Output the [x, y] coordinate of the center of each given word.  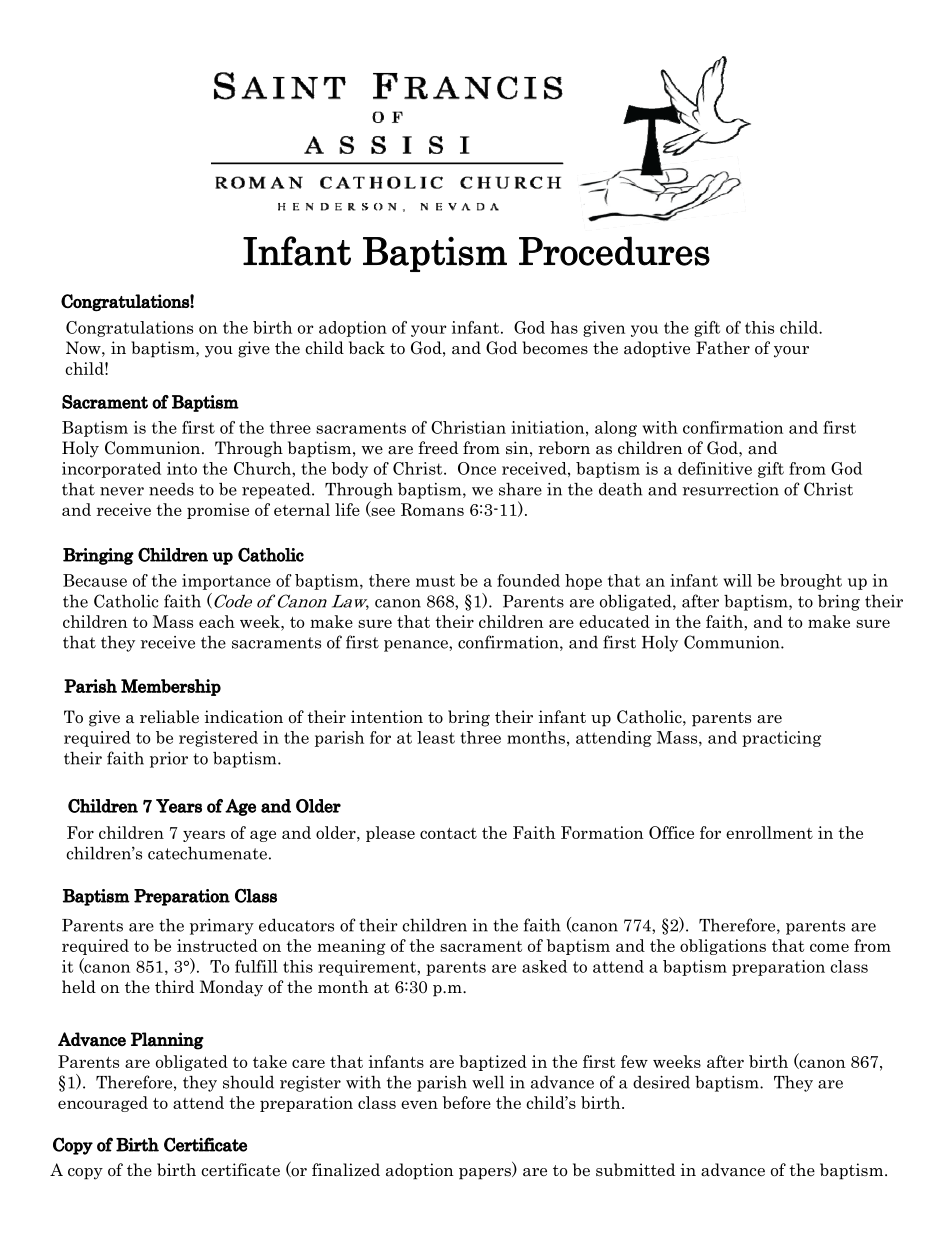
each [217, 621]
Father [723, 348]
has [564, 327]
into [182, 468]
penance [417, 646]
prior [169, 760]
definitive [715, 468]
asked [544, 966]
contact [448, 833]
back [367, 348]
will [738, 580]
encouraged [103, 1104]
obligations [723, 947]
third [174, 986]
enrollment [769, 832]
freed [438, 448]
